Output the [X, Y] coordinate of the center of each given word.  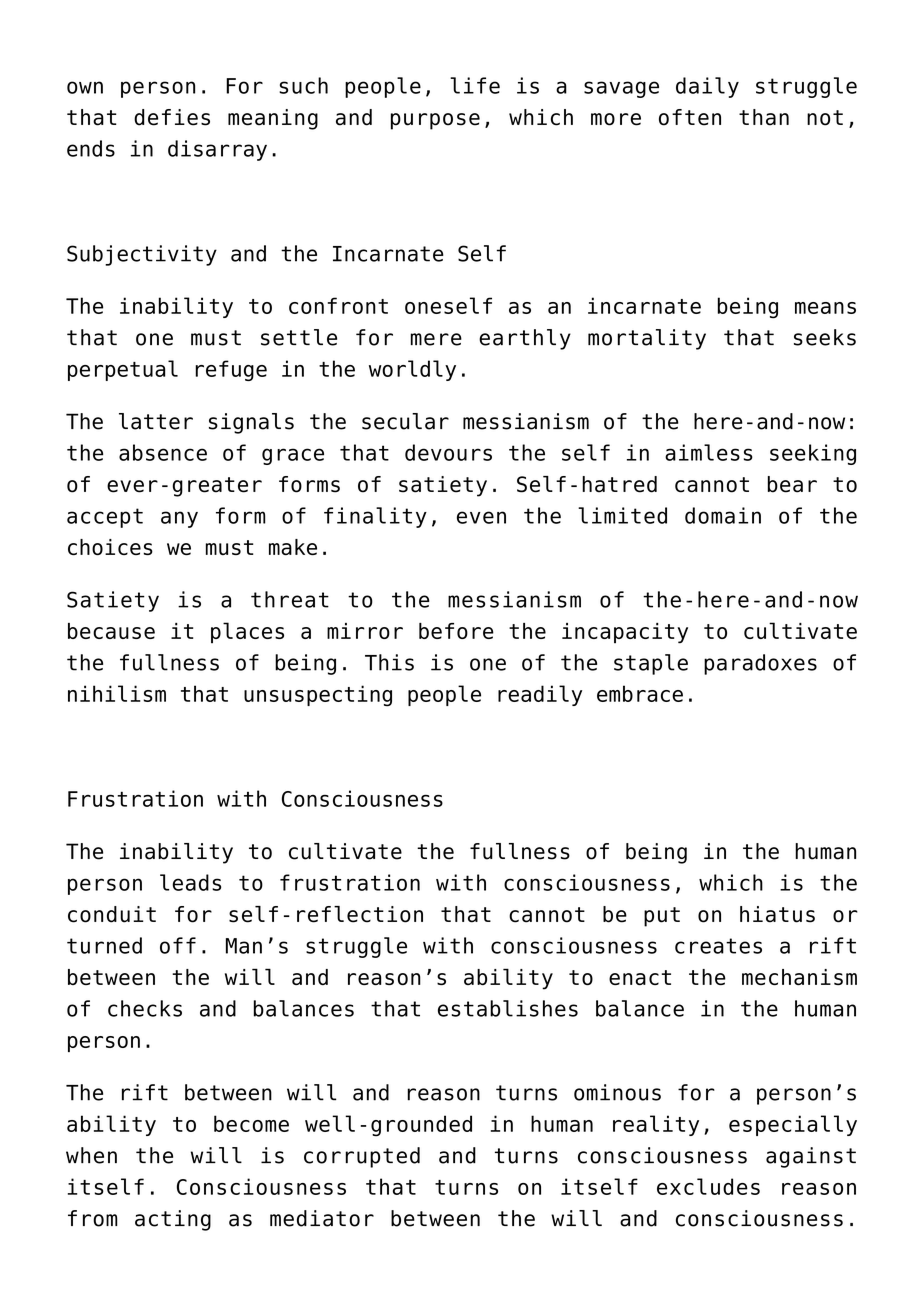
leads [190, 882]
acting [173, 1220]
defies [172, 117]
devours [448, 452]
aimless [709, 452]
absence [163, 452]
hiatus [777, 914]
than [764, 117]
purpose [435, 121]
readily [540, 695]
